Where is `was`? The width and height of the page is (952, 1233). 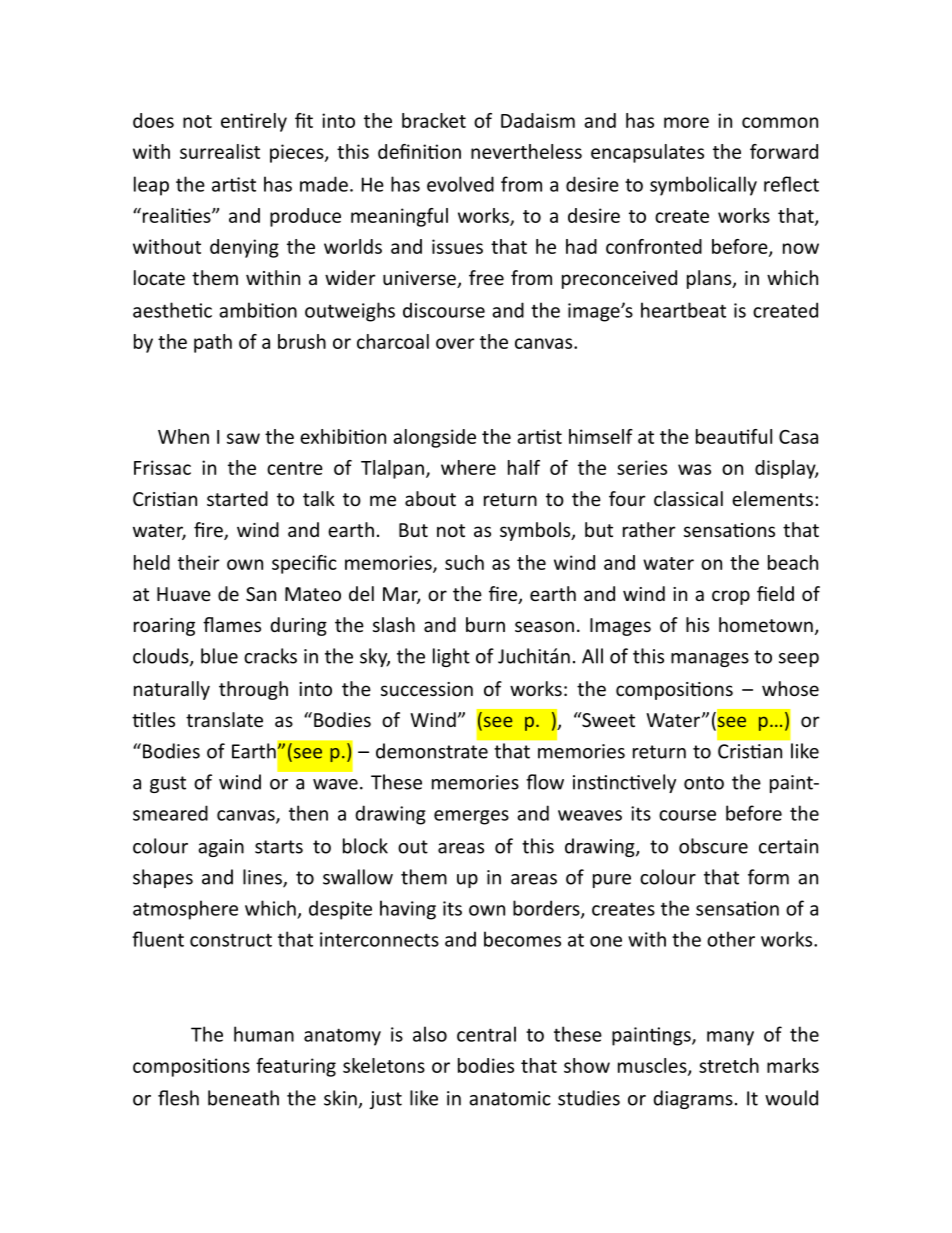
was is located at coordinates (694, 469).
